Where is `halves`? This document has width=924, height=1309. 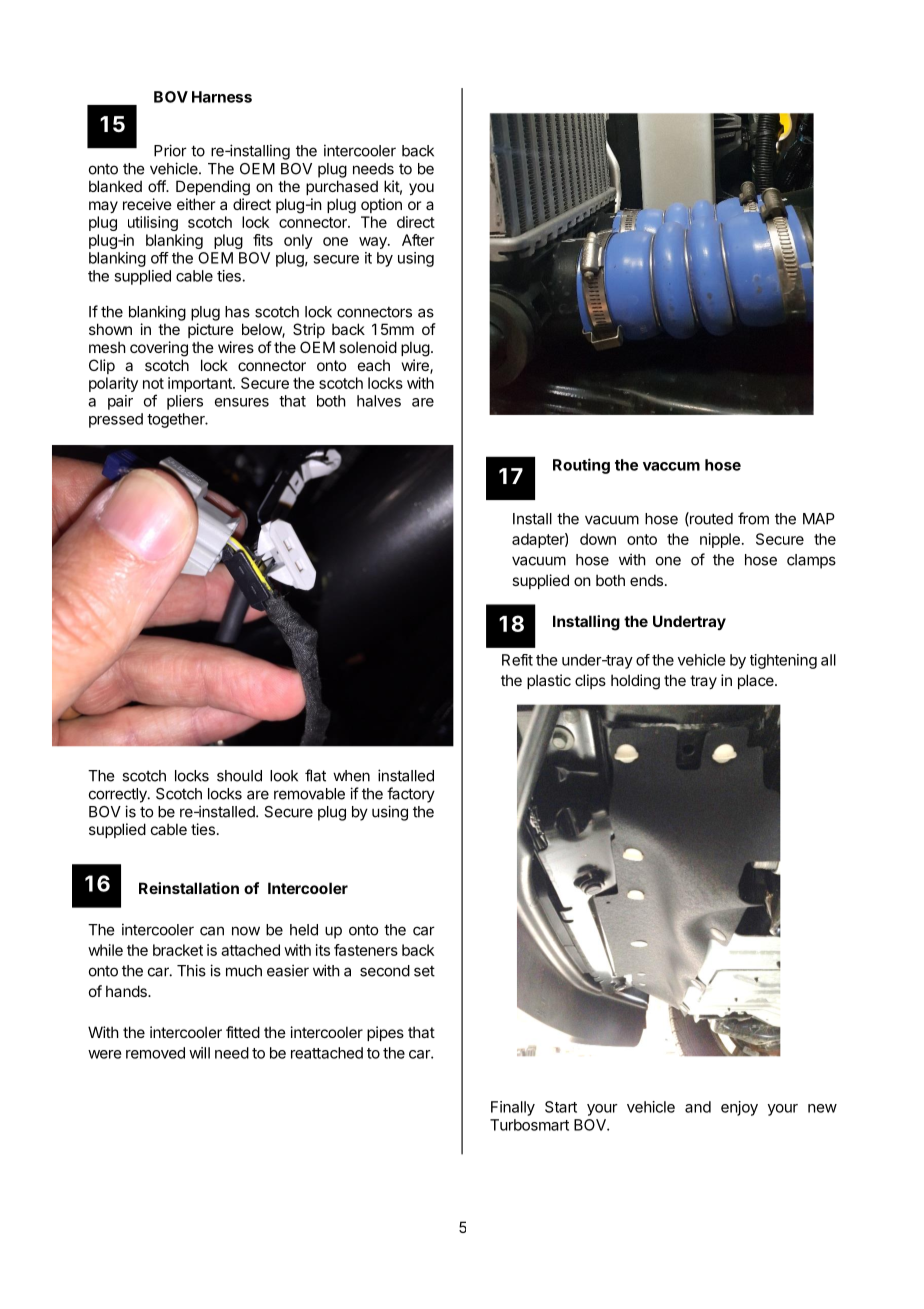 halves is located at coordinates (379, 401).
